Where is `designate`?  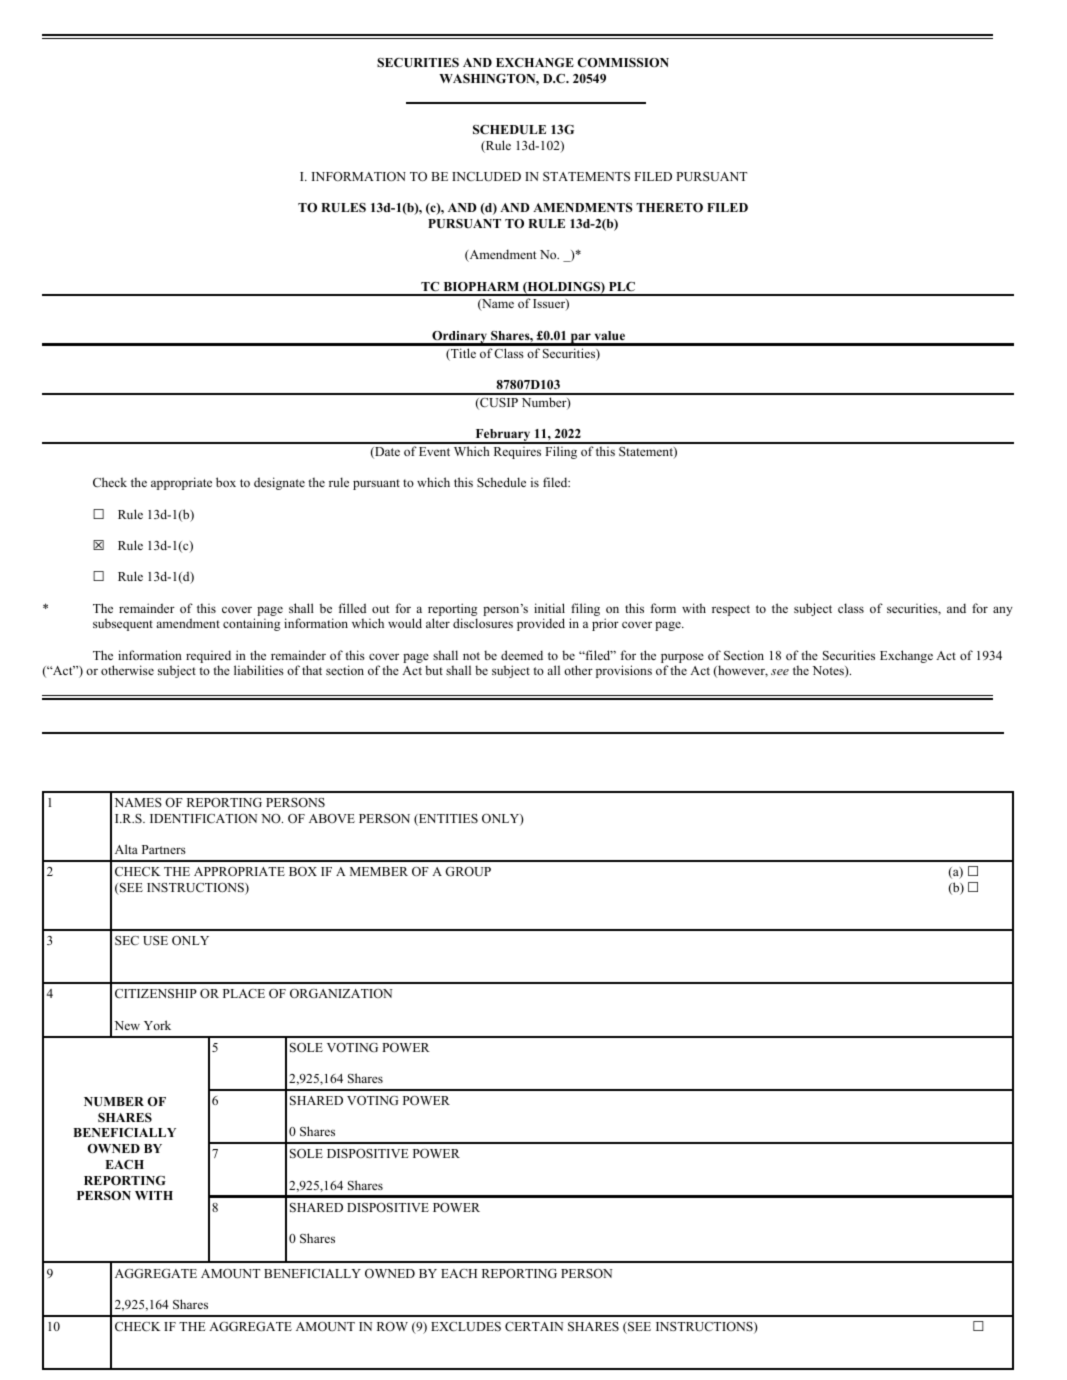
designate is located at coordinates (279, 483).
